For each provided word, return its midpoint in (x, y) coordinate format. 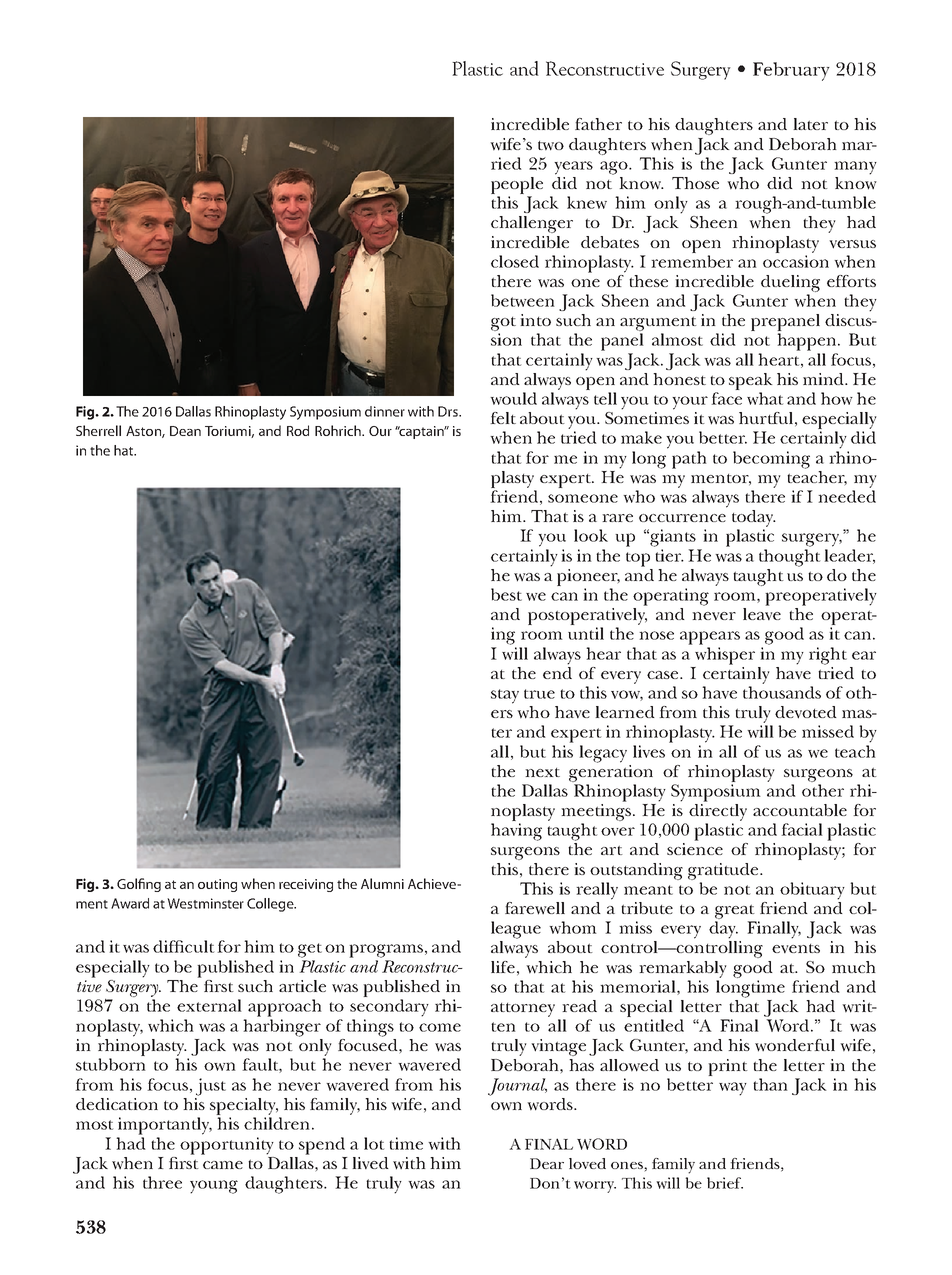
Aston (144, 432)
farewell (535, 908)
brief (725, 1183)
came (223, 1165)
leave (762, 612)
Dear (547, 1163)
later (810, 124)
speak (751, 381)
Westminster (205, 903)
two (551, 146)
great (735, 911)
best (506, 594)
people (517, 185)
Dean (185, 431)
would (513, 398)
